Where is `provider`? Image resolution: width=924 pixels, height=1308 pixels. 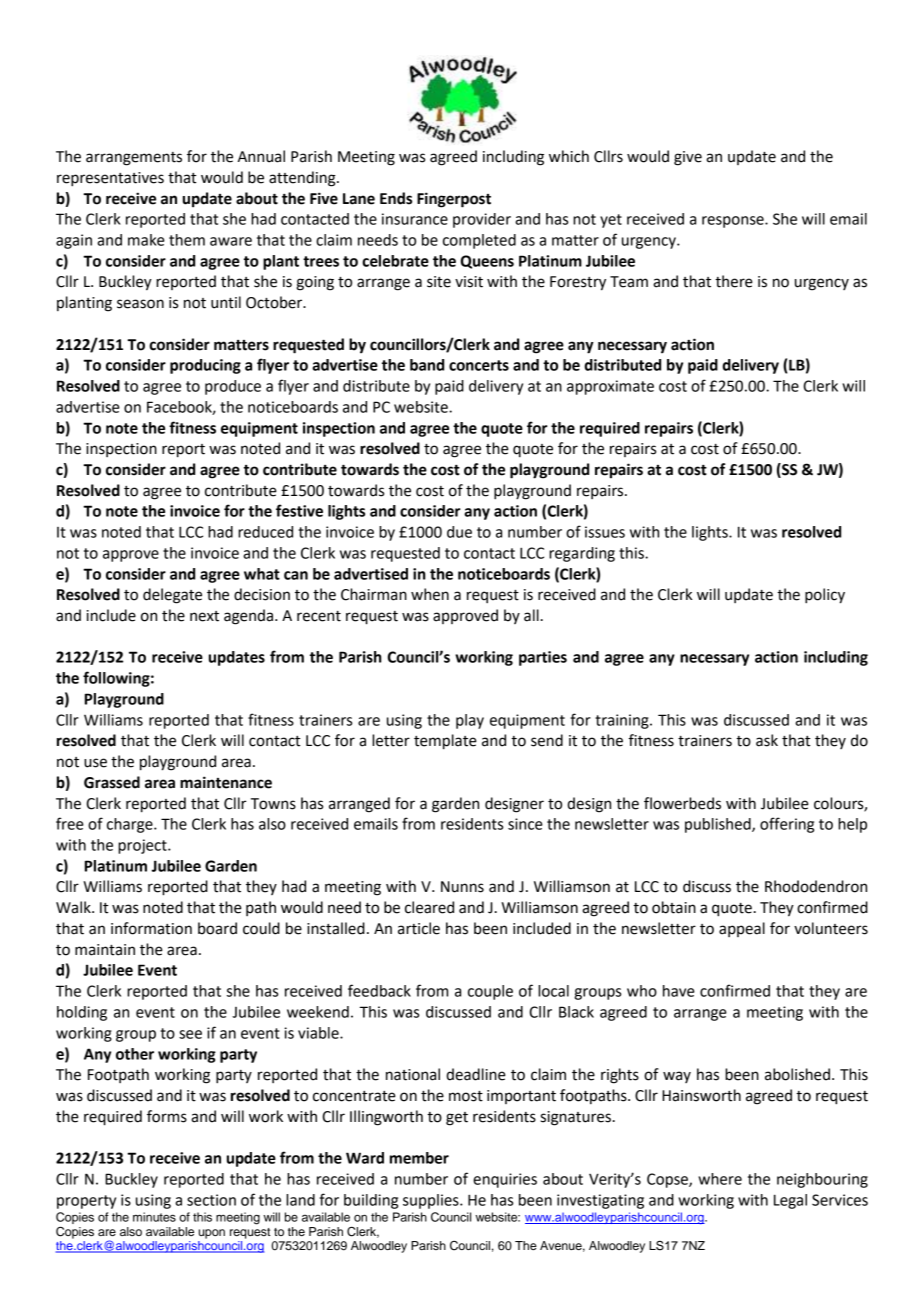
provider is located at coordinates (482, 220).
